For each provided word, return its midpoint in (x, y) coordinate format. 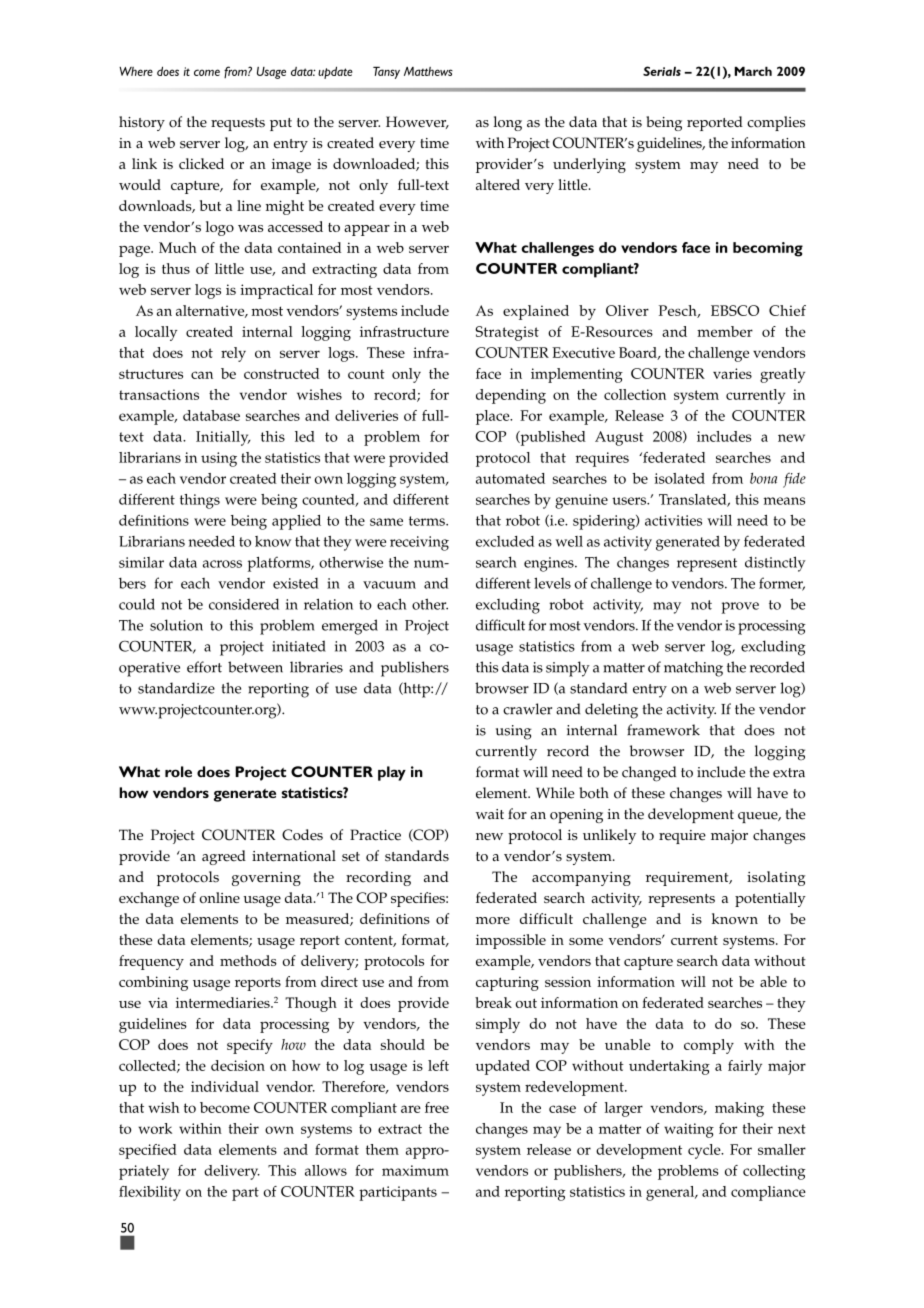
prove (740, 608)
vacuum (389, 585)
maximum (415, 1170)
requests (238, 124)
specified (148, 1151)
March (753, 71)
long (508, 123)
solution (176, 625)
